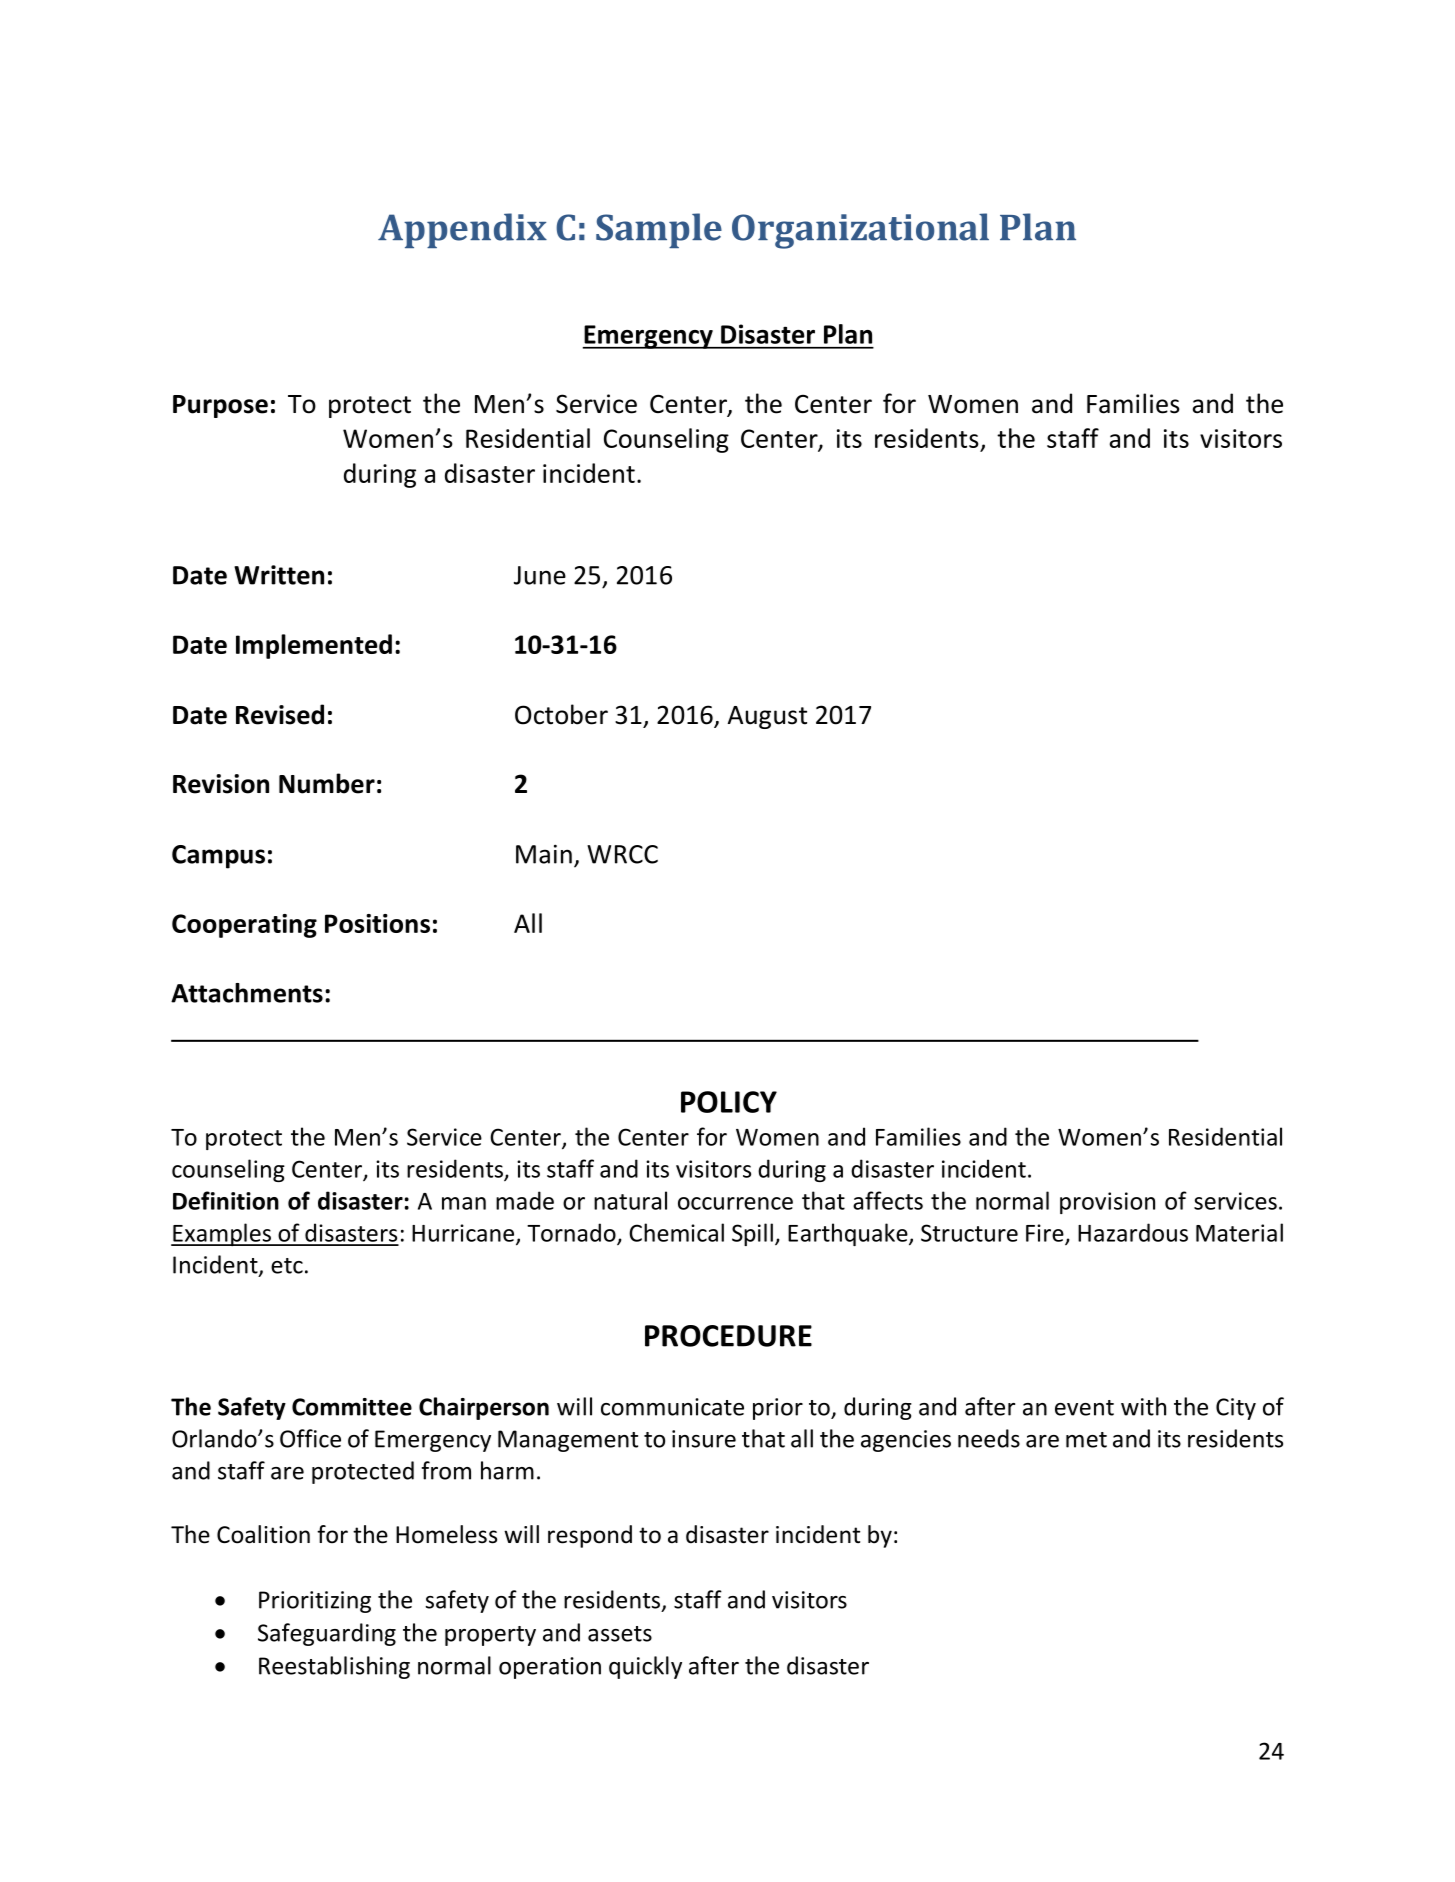 The width and height of the screenshot is (1455, 1882). What do you see at coordinates (462, 230) in the screenshot?
I see `Appendix` at bounding box center [462, 230].
